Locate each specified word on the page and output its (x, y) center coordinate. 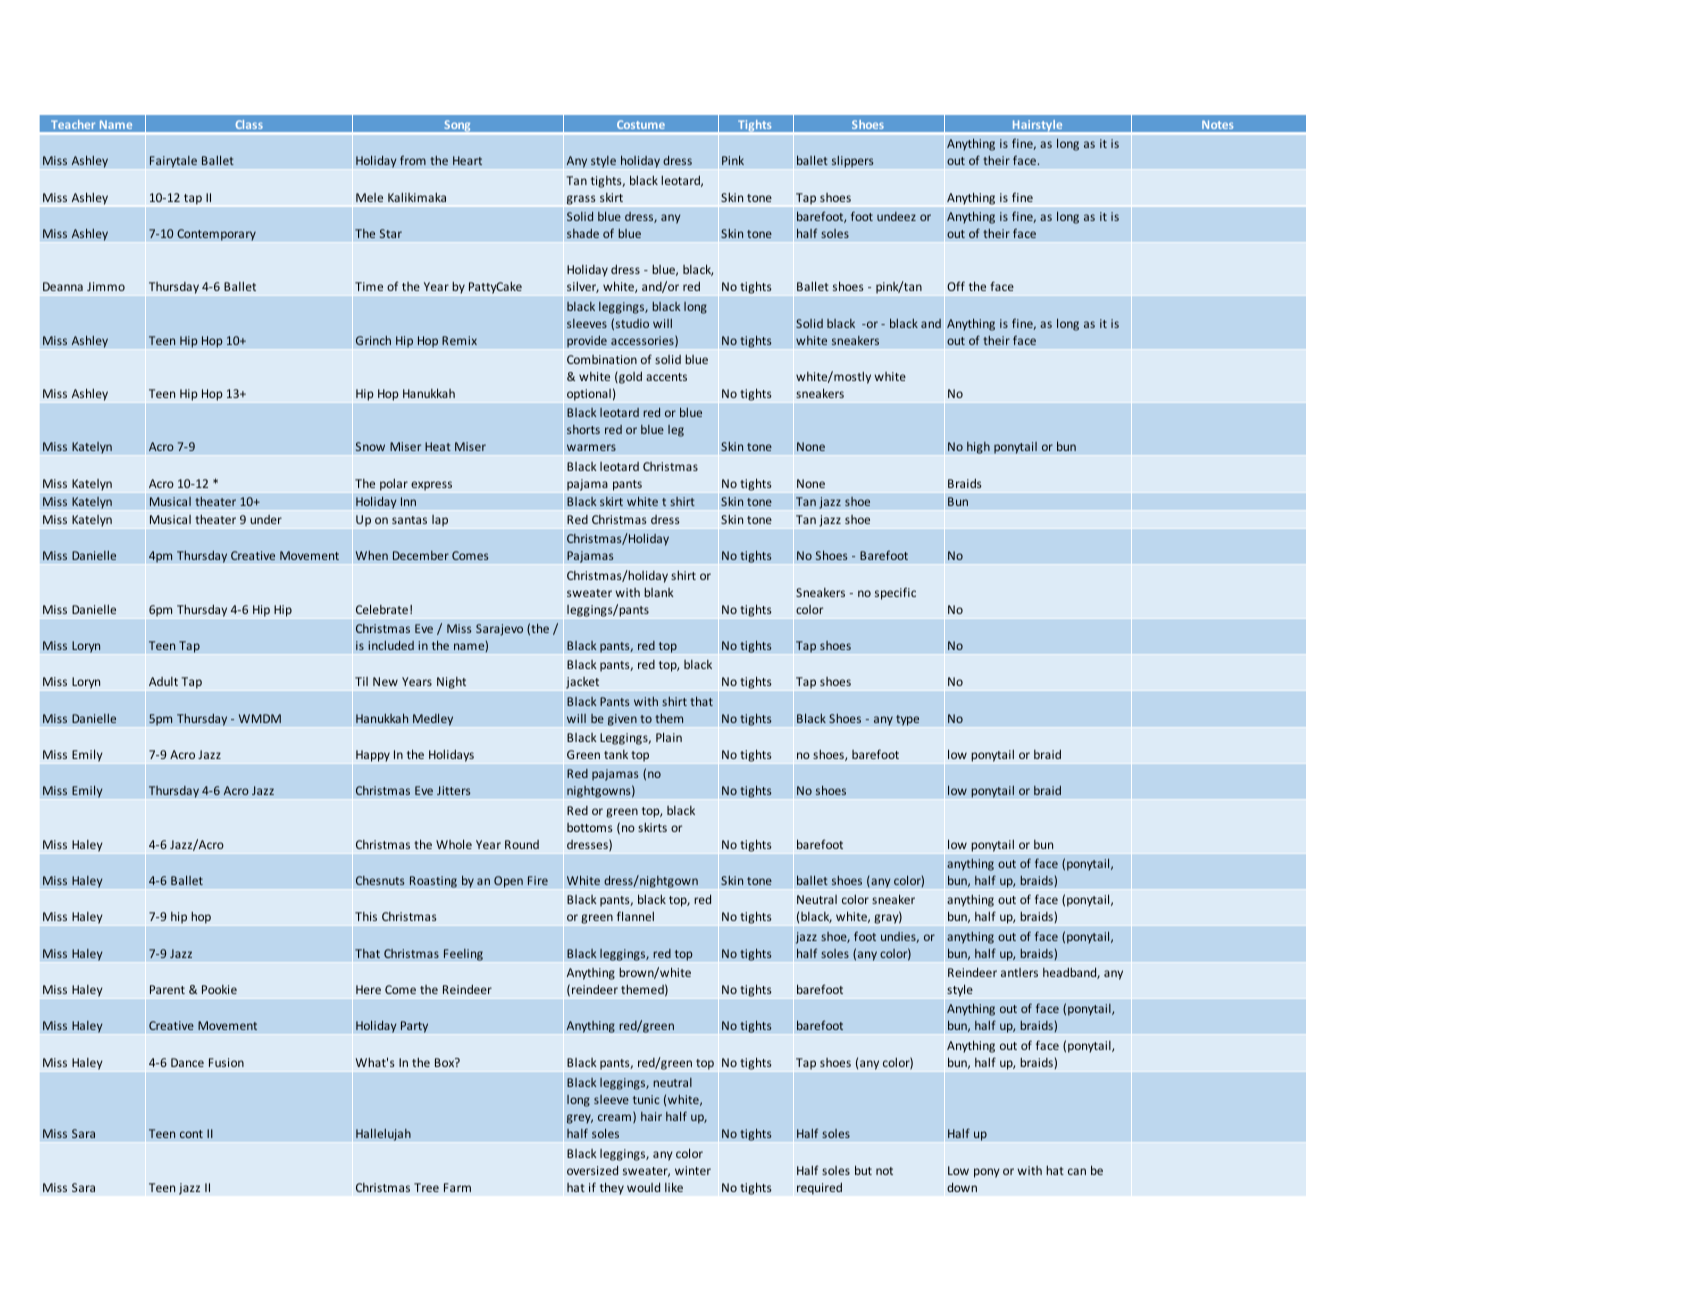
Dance (187, 1062)
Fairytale (173, 162)
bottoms (590, 827)
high (978, 448)
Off (956, 286)
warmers (591, 447)
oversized (592, 1170)
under (266, 519)
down (962, 1187)
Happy (373, 756)
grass (581, 200)
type (907, 720)
